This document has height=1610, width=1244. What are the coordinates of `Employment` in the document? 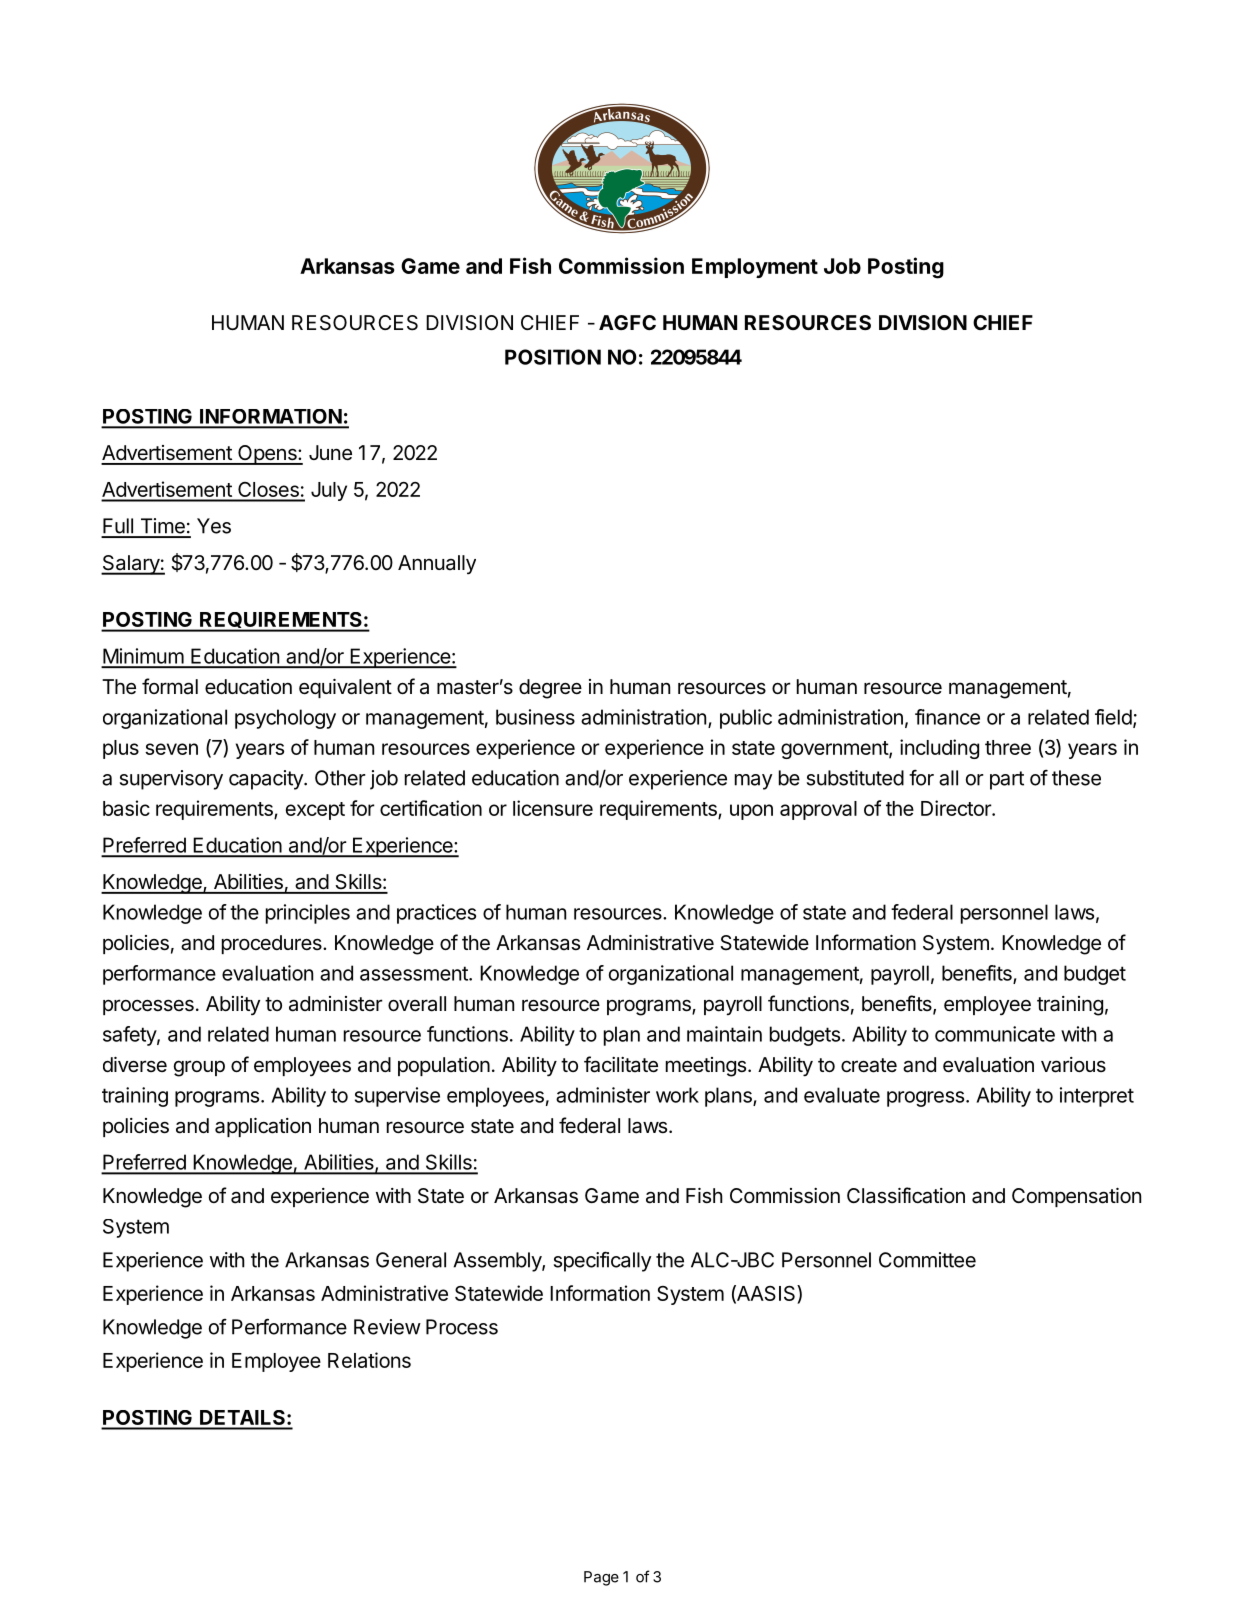 It's located at (755, 268).
